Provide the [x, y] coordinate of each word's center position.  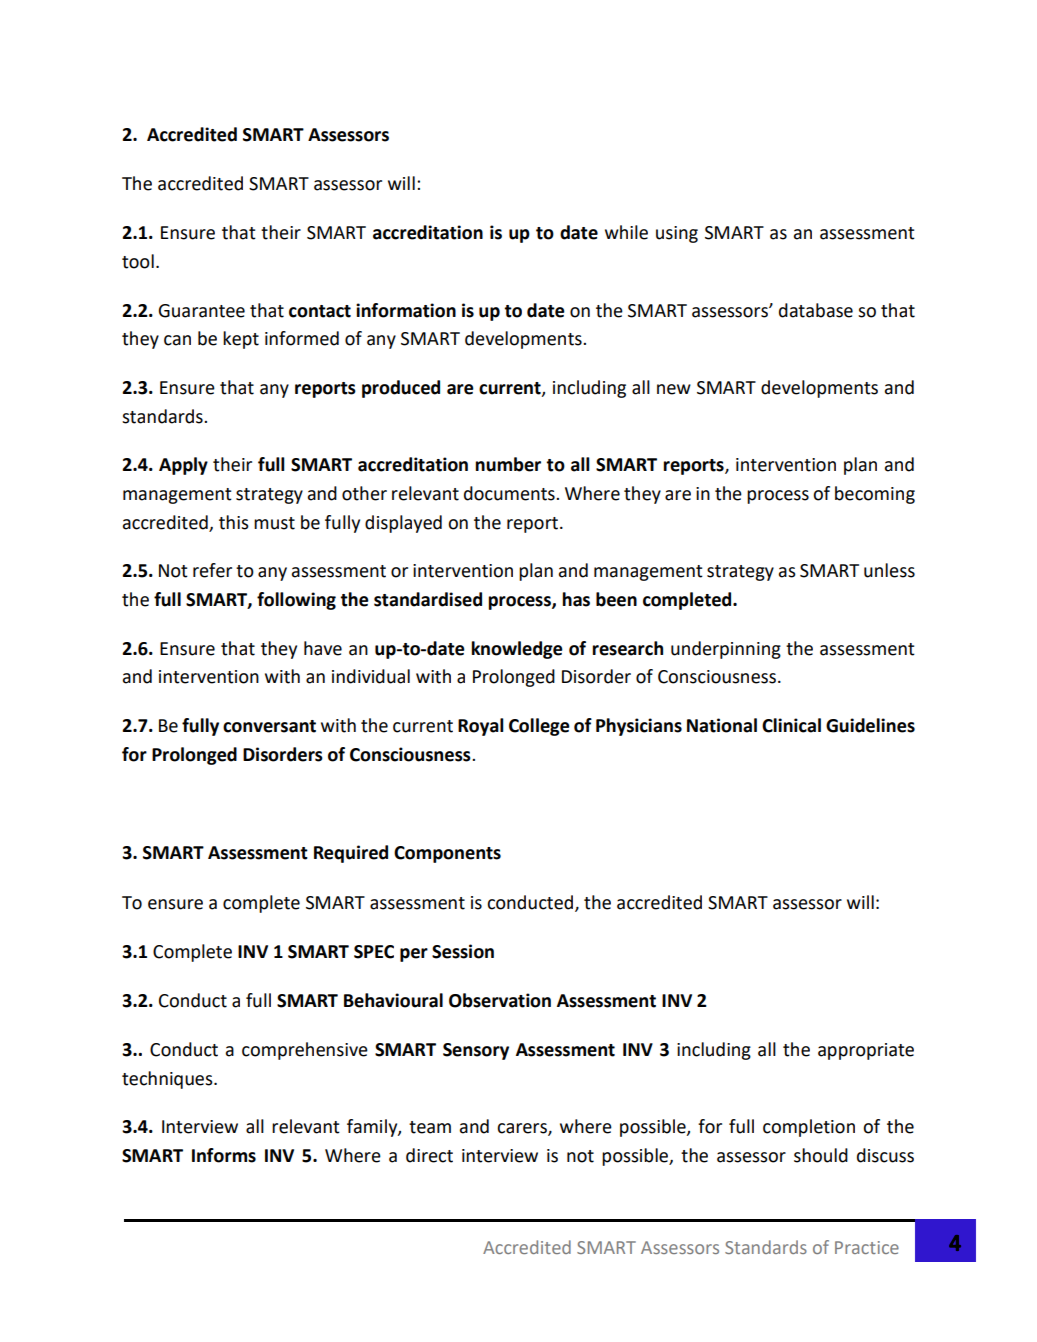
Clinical [791, 725]
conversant [269, 726]
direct [429, 1155]
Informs [224, 1155]
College [539, 727]
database [816, 310]
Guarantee [201, 311]
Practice [867, 1247]
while [626, 232]
